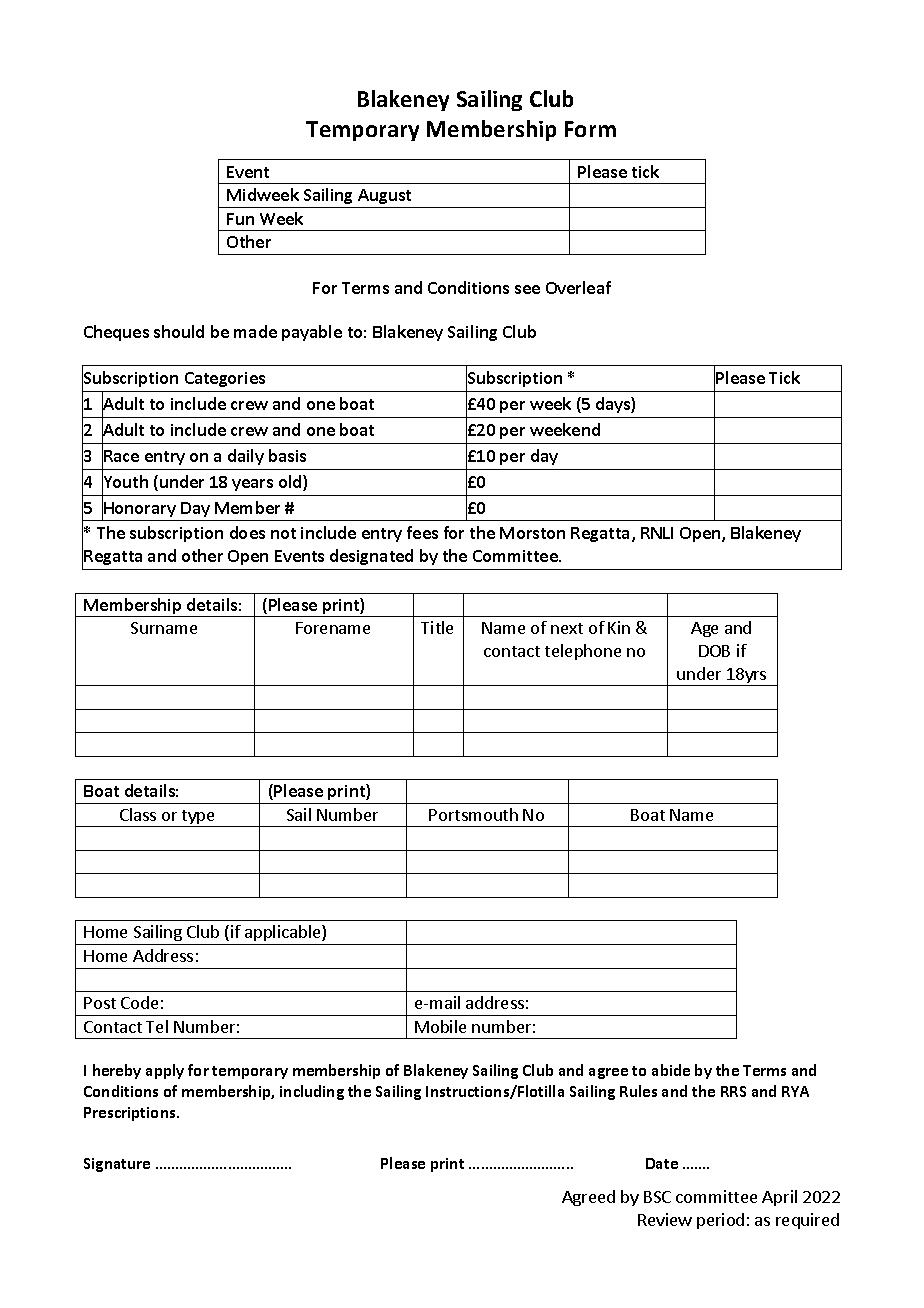 Image resolution: width=924 pixels, height=1308 pixels. What do you see at coordinates (198, 818) in the screenshot?
I see `type` at bounding box center [198, 818].
